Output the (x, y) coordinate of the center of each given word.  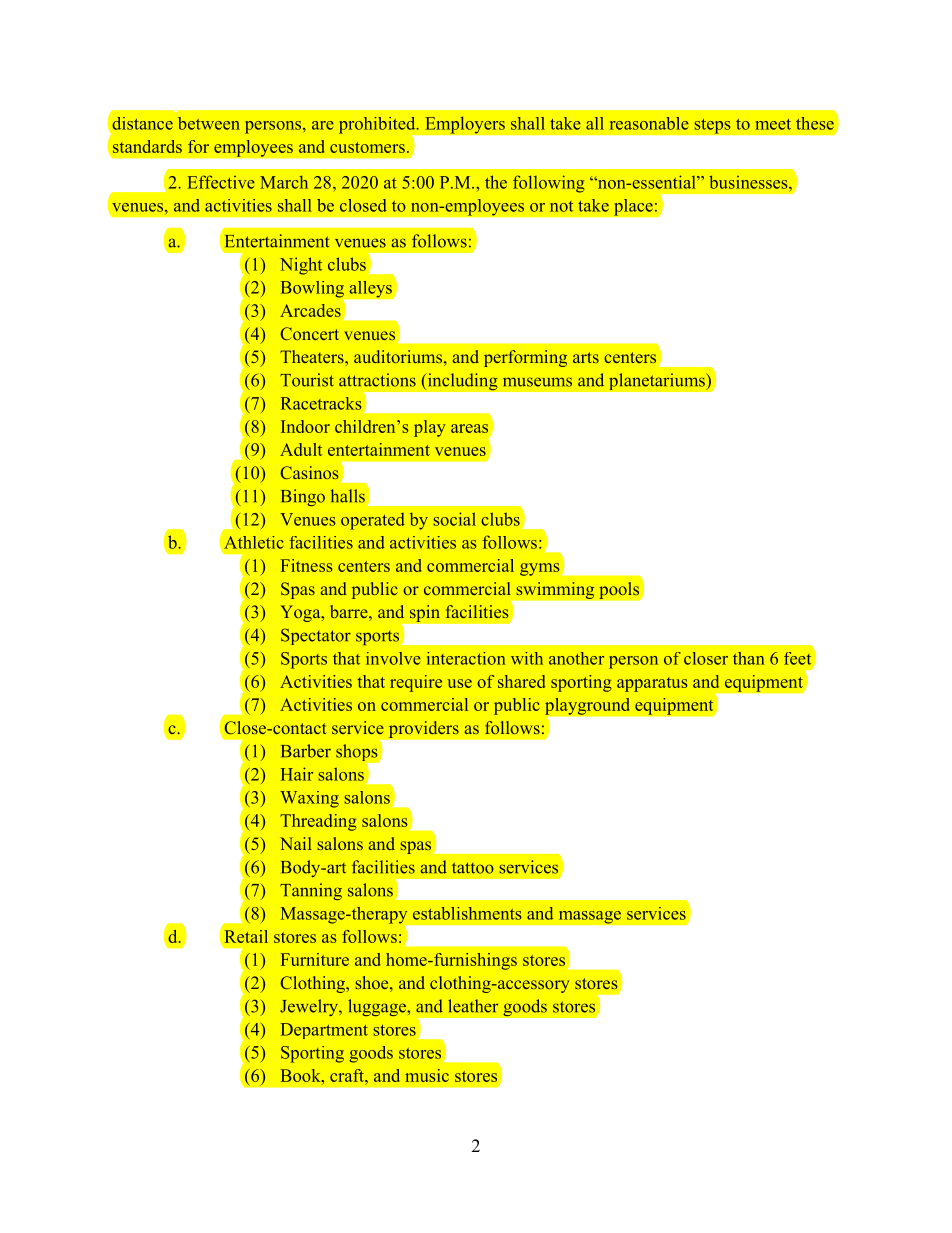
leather (473, 1006)
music (427, 1075)
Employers (465, 125)
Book (302, 1075)
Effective (221, 182)
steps (712, 126)
